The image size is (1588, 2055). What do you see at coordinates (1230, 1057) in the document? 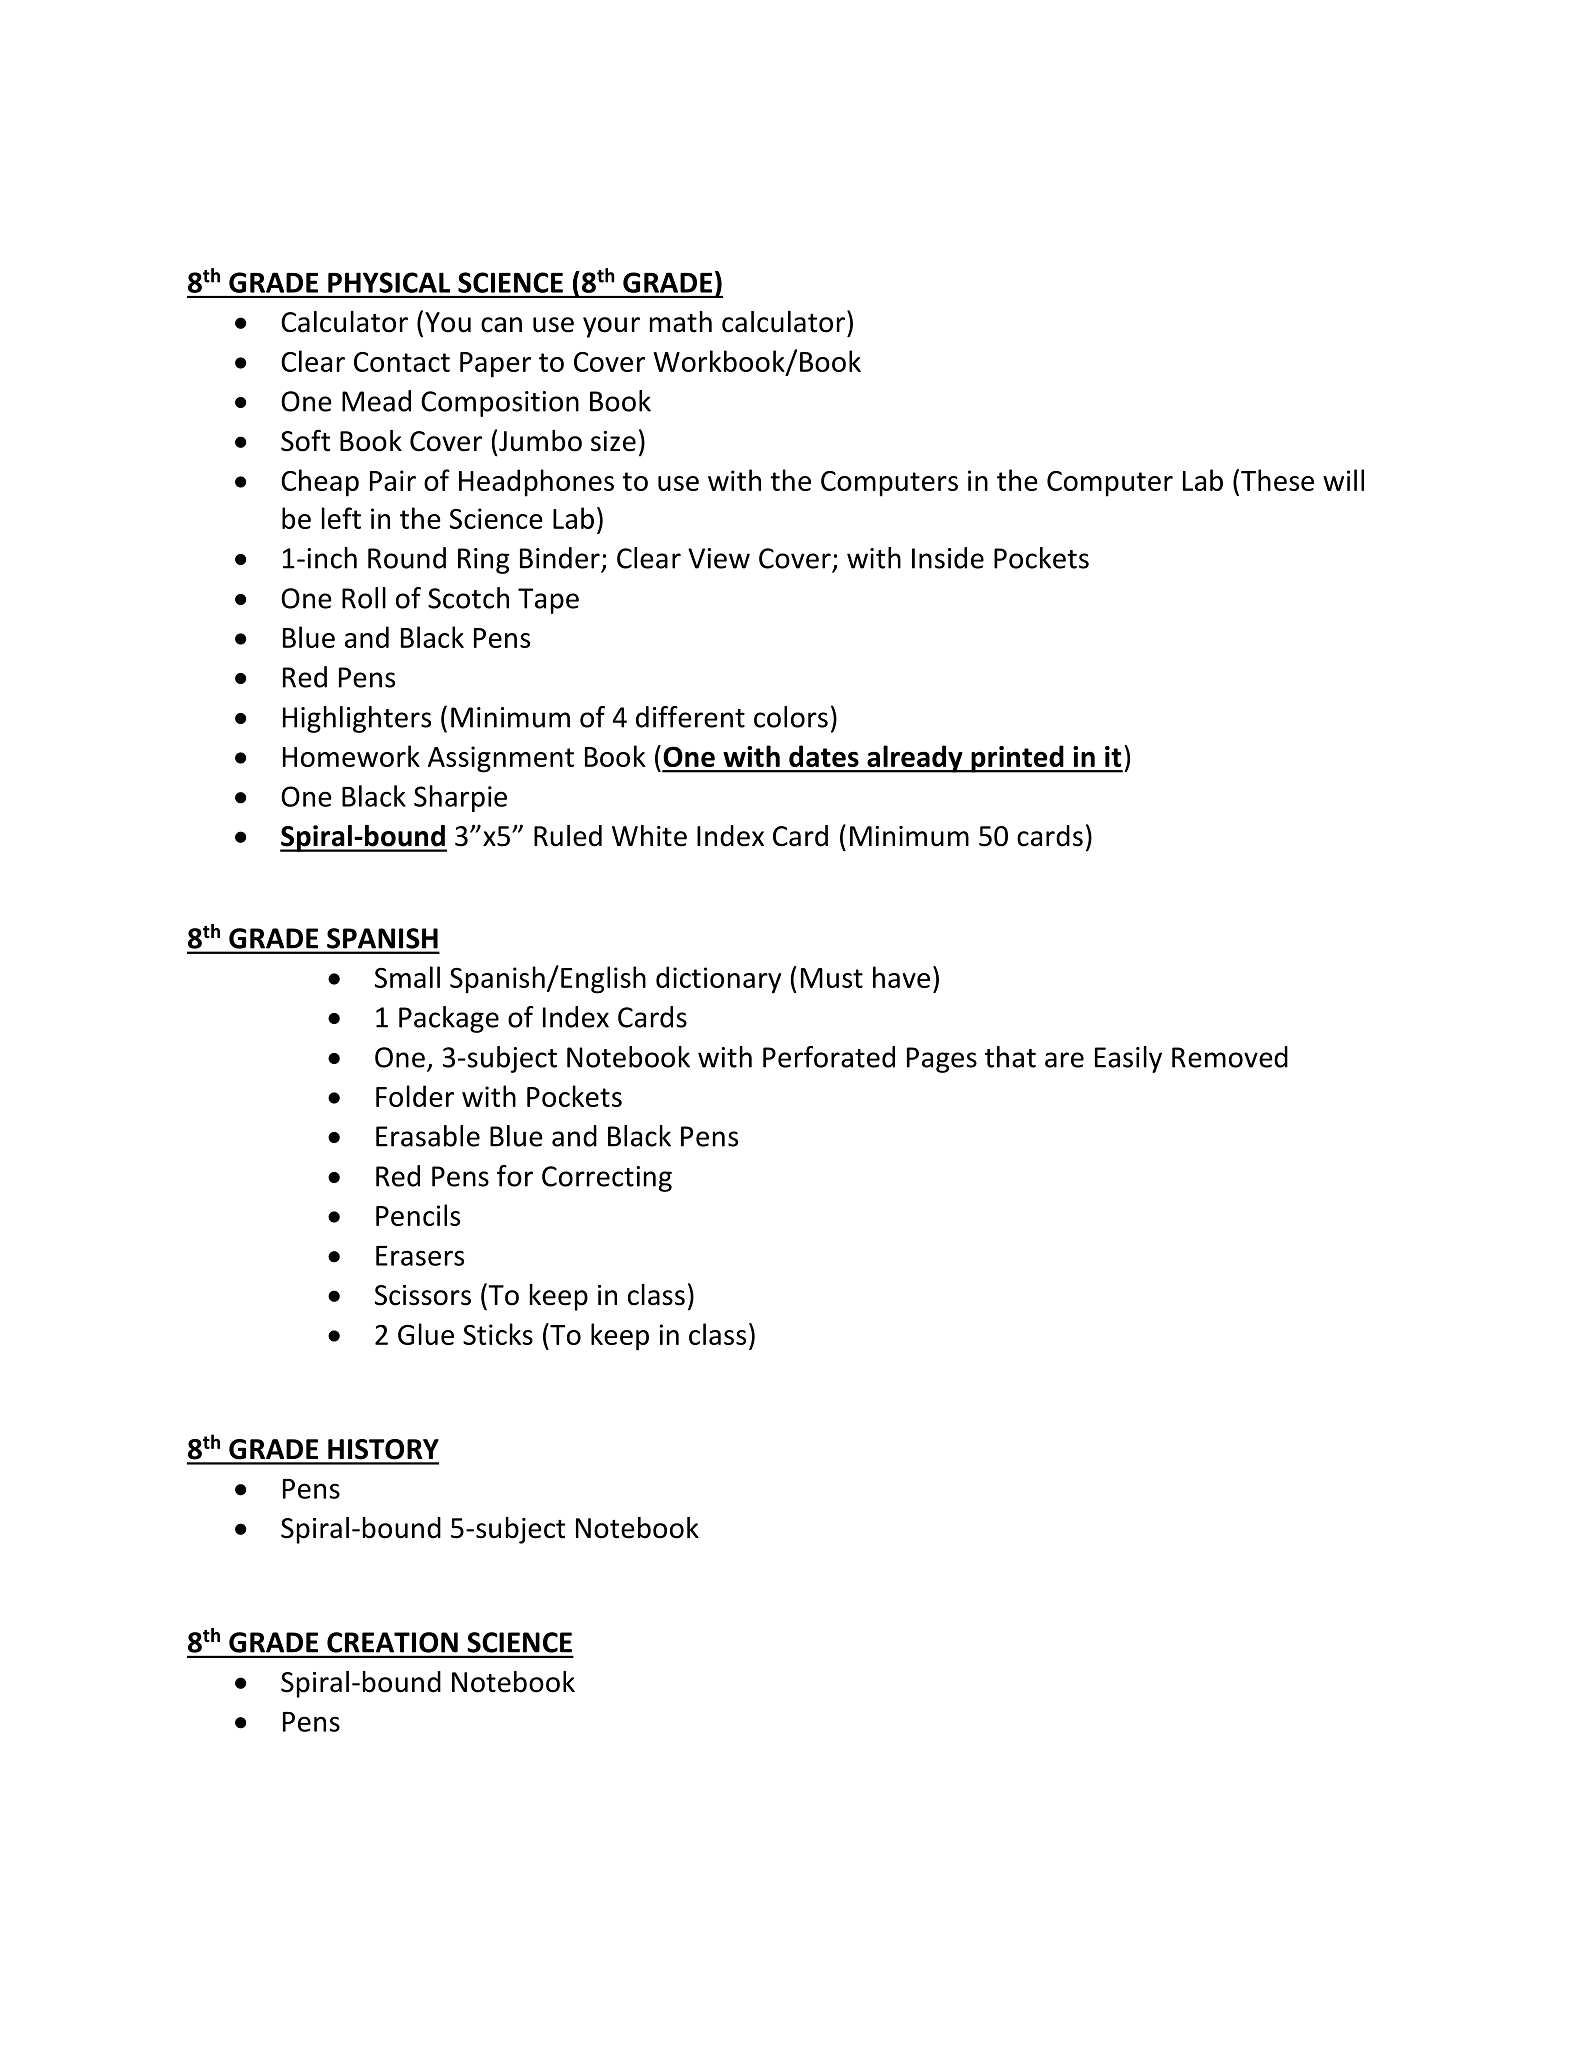
I see `Removed` at bounding box center [1230, 1057].
